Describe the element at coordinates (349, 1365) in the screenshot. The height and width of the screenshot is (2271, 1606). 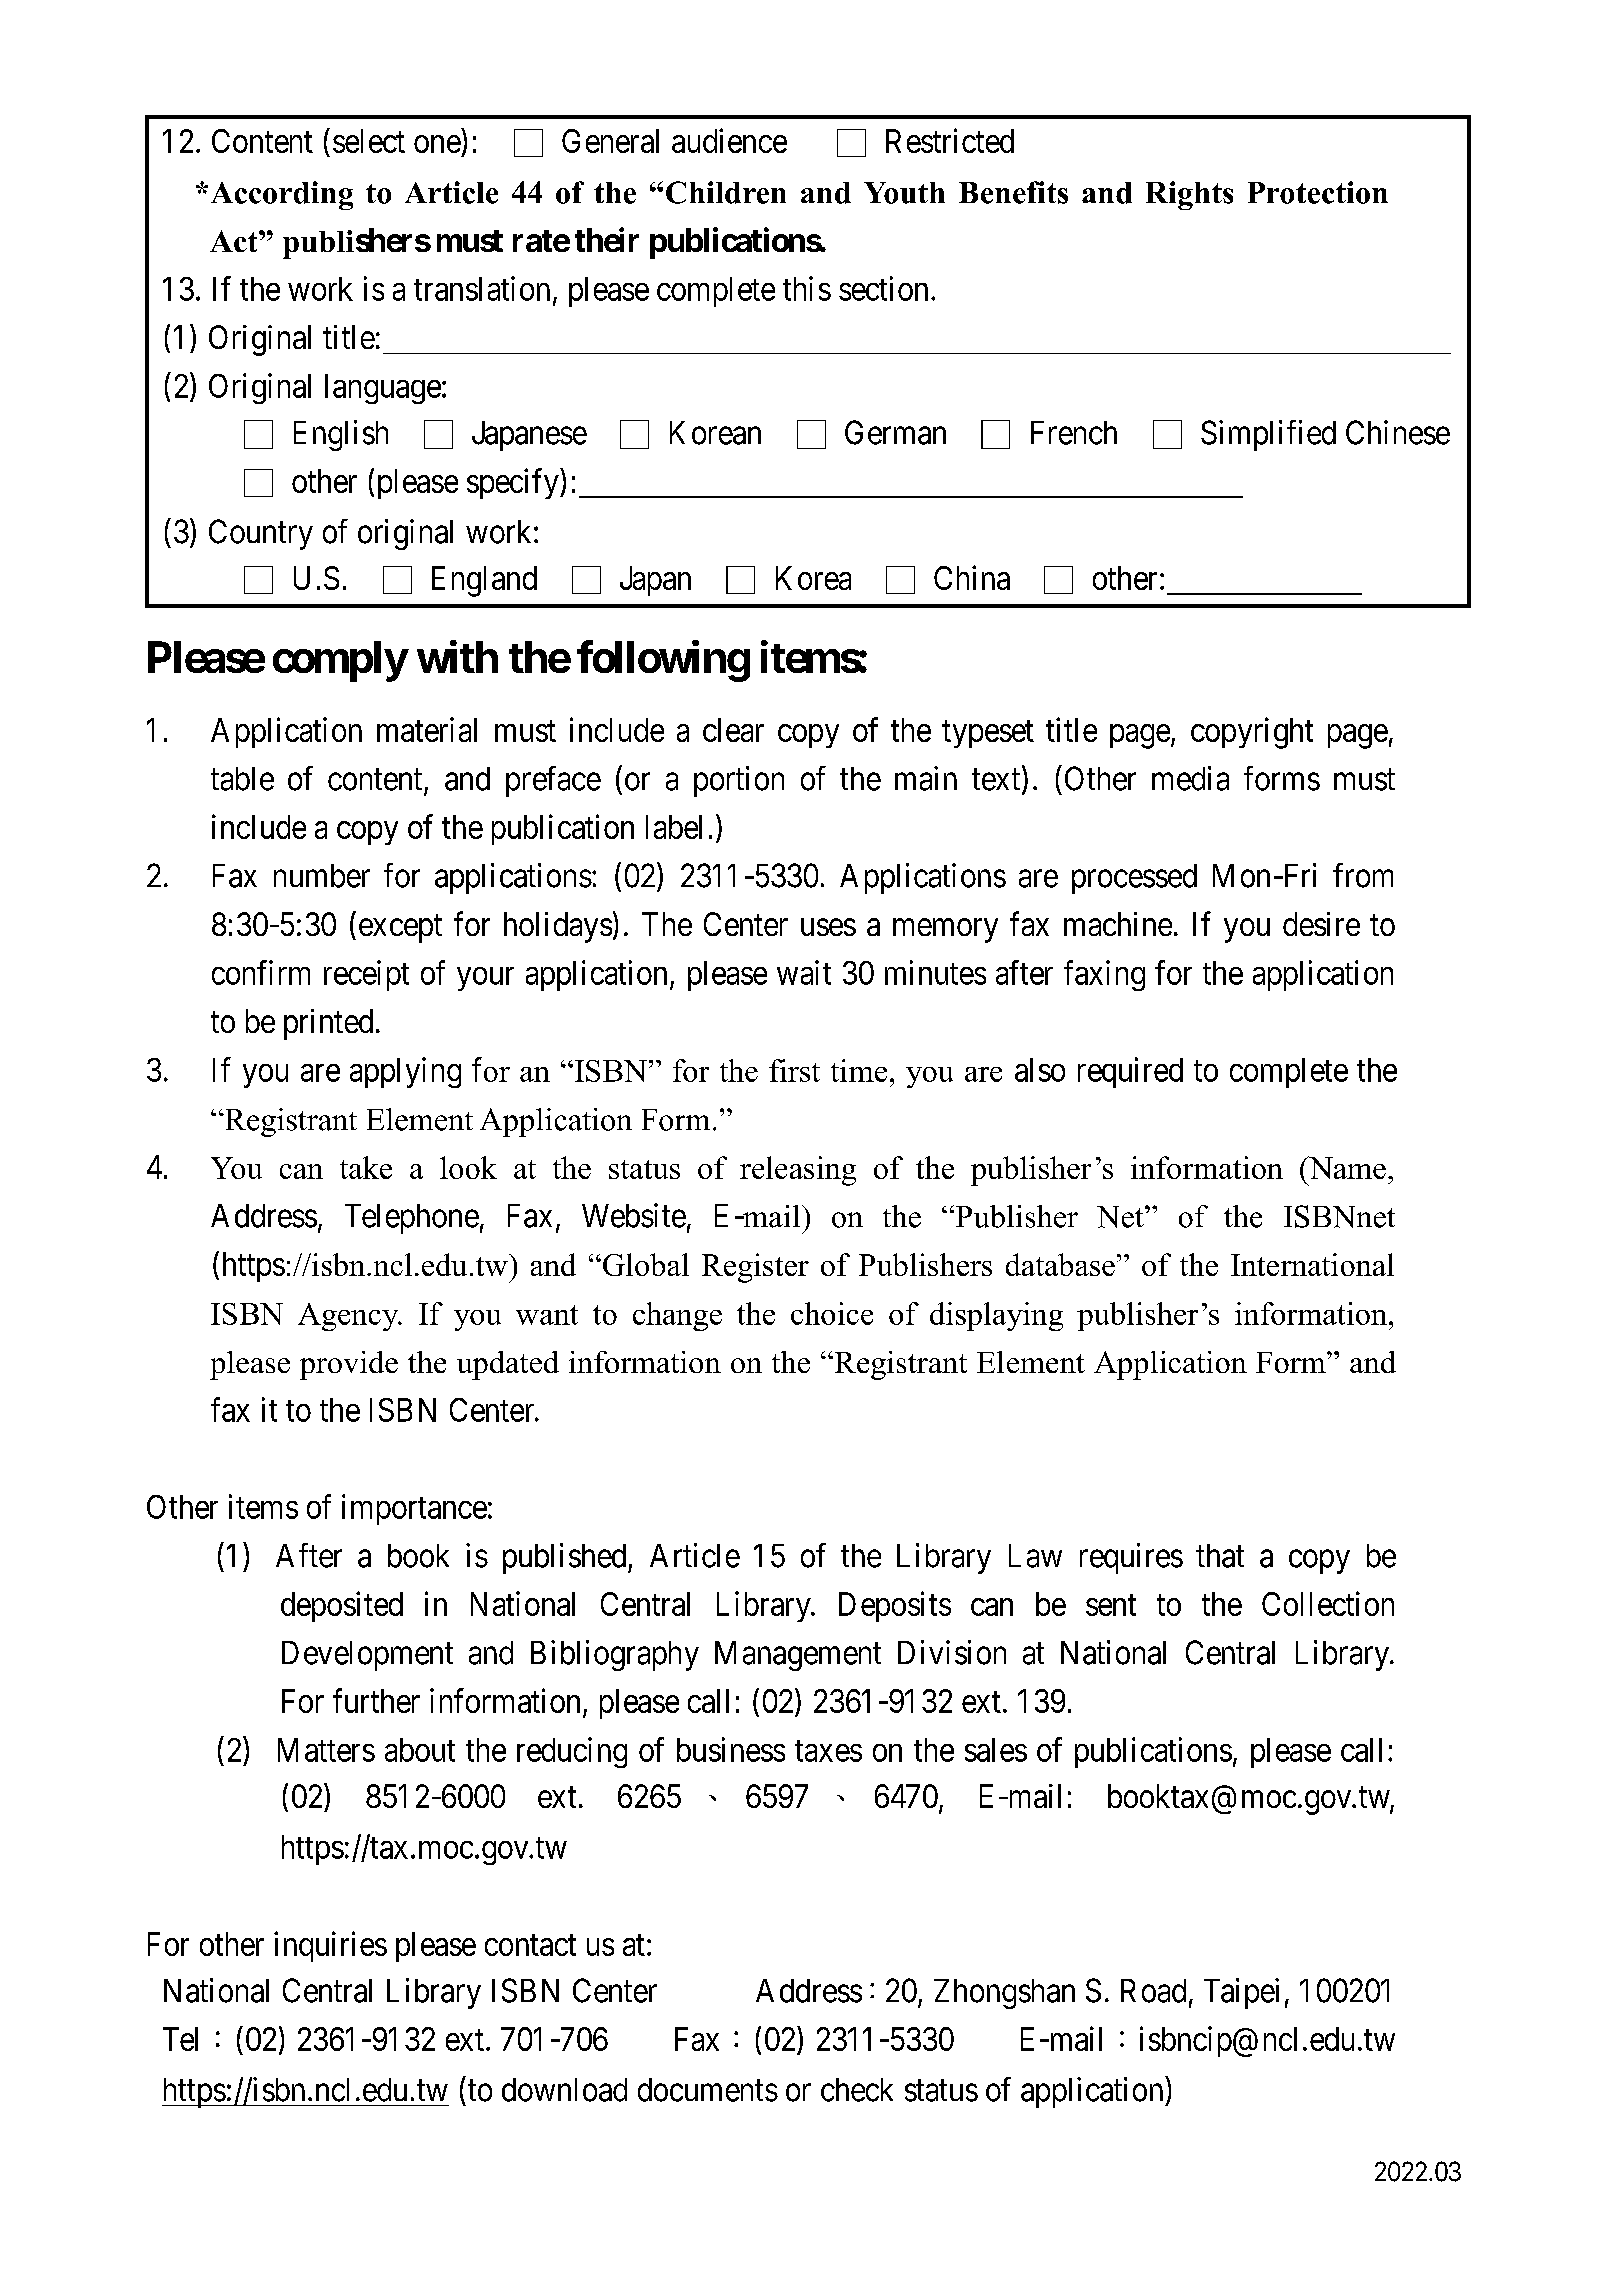
I see `provide` at that location.
